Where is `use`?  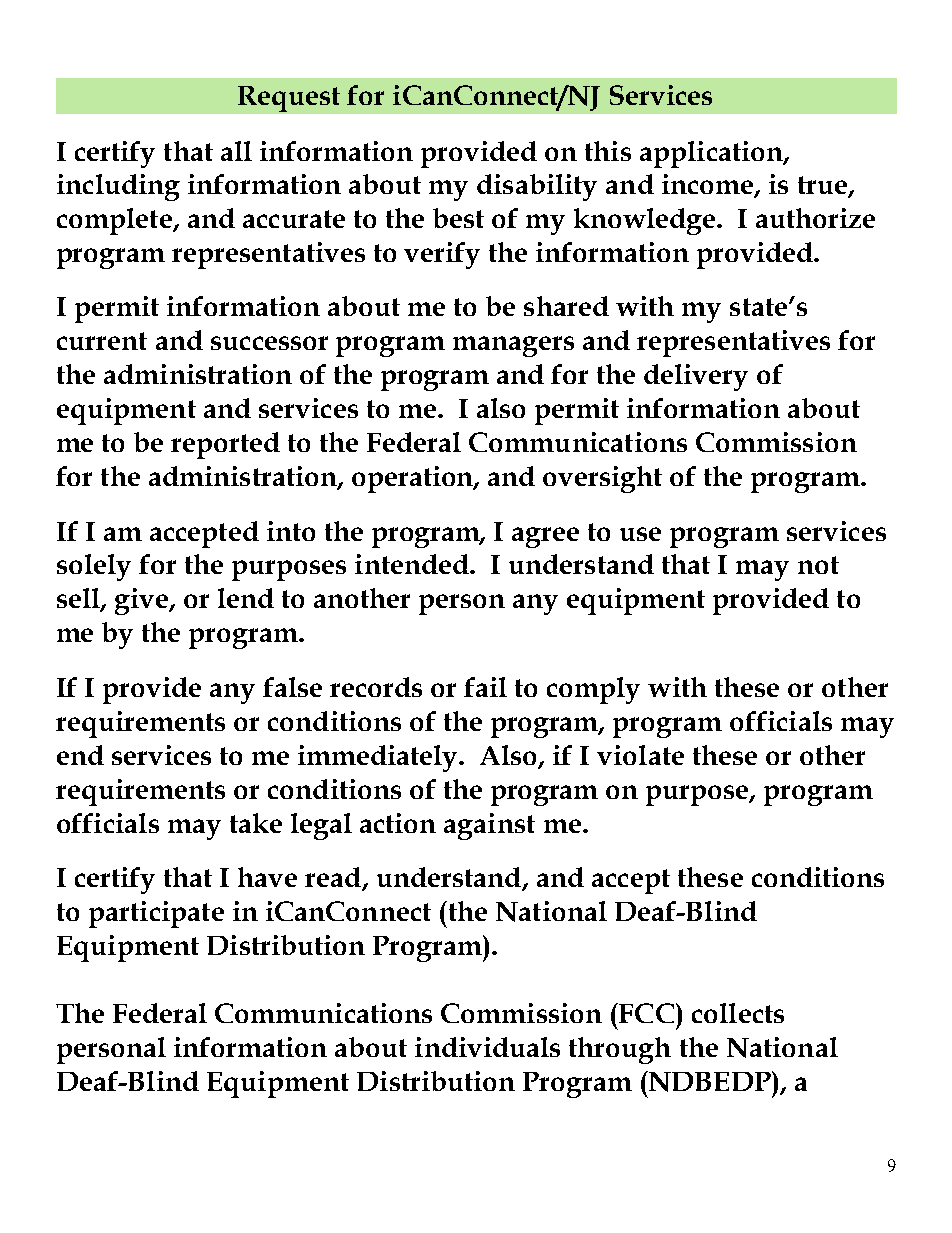 use is located at coordinates (640, 534).
